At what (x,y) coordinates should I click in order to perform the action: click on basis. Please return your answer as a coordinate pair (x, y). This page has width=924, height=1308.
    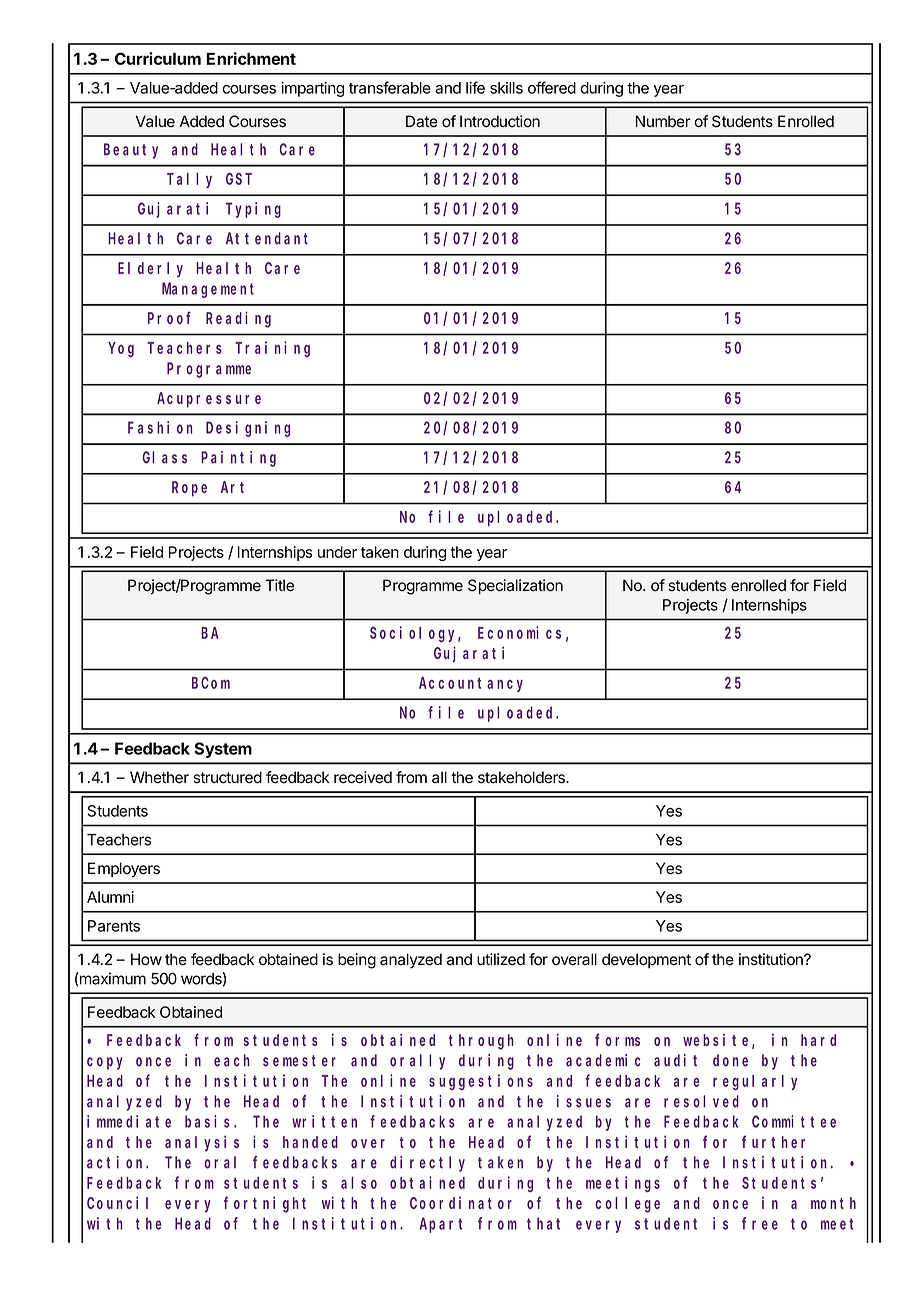
    Looking at the image, I should click on (210, 1121).
